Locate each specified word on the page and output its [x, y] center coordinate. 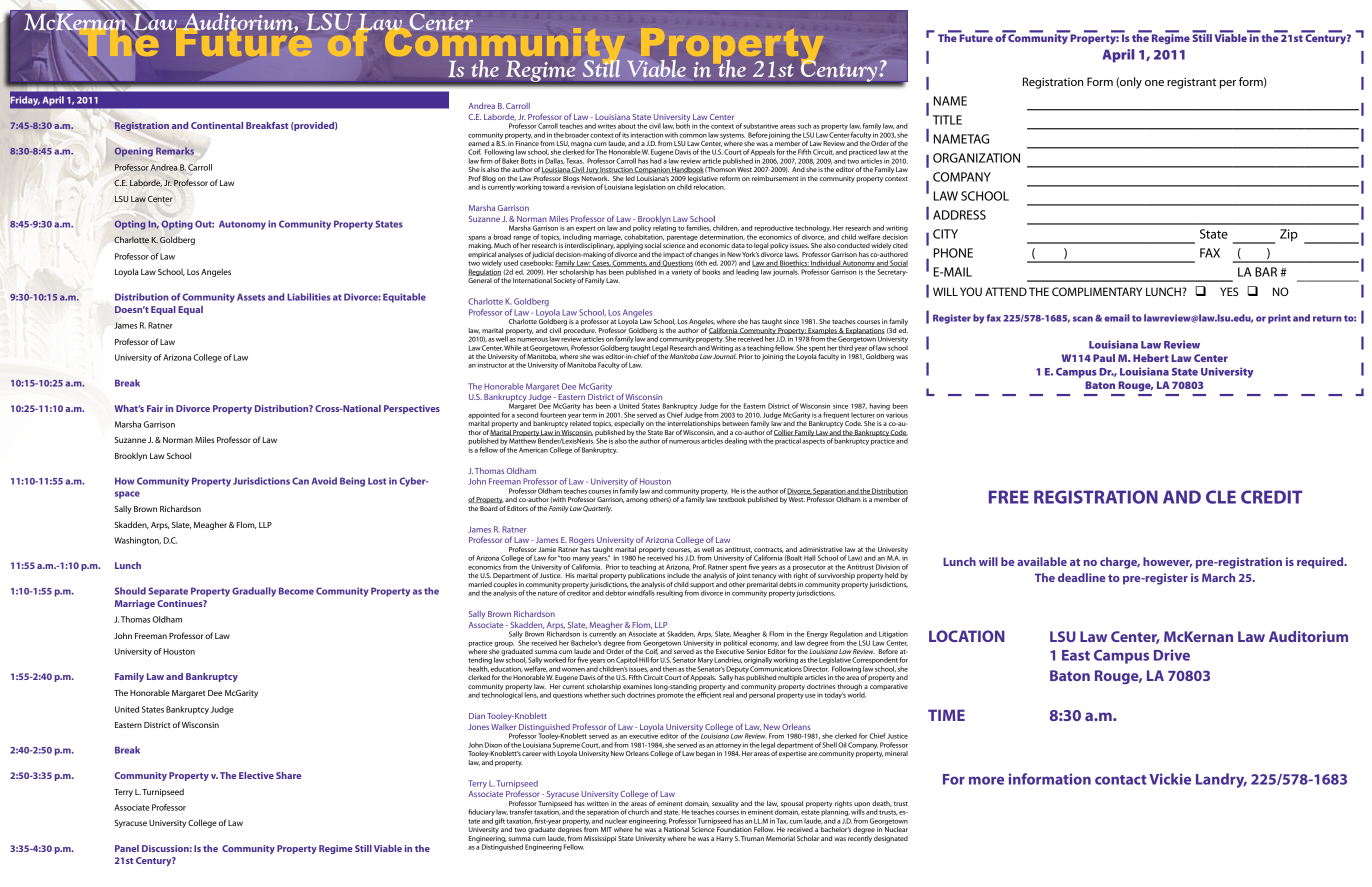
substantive [761, 126]
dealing [735, 441]
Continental [217, 125]
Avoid [324, 481]
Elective [256, 775]
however [1167, 562]
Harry [724, 839]
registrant [1191, 83]
